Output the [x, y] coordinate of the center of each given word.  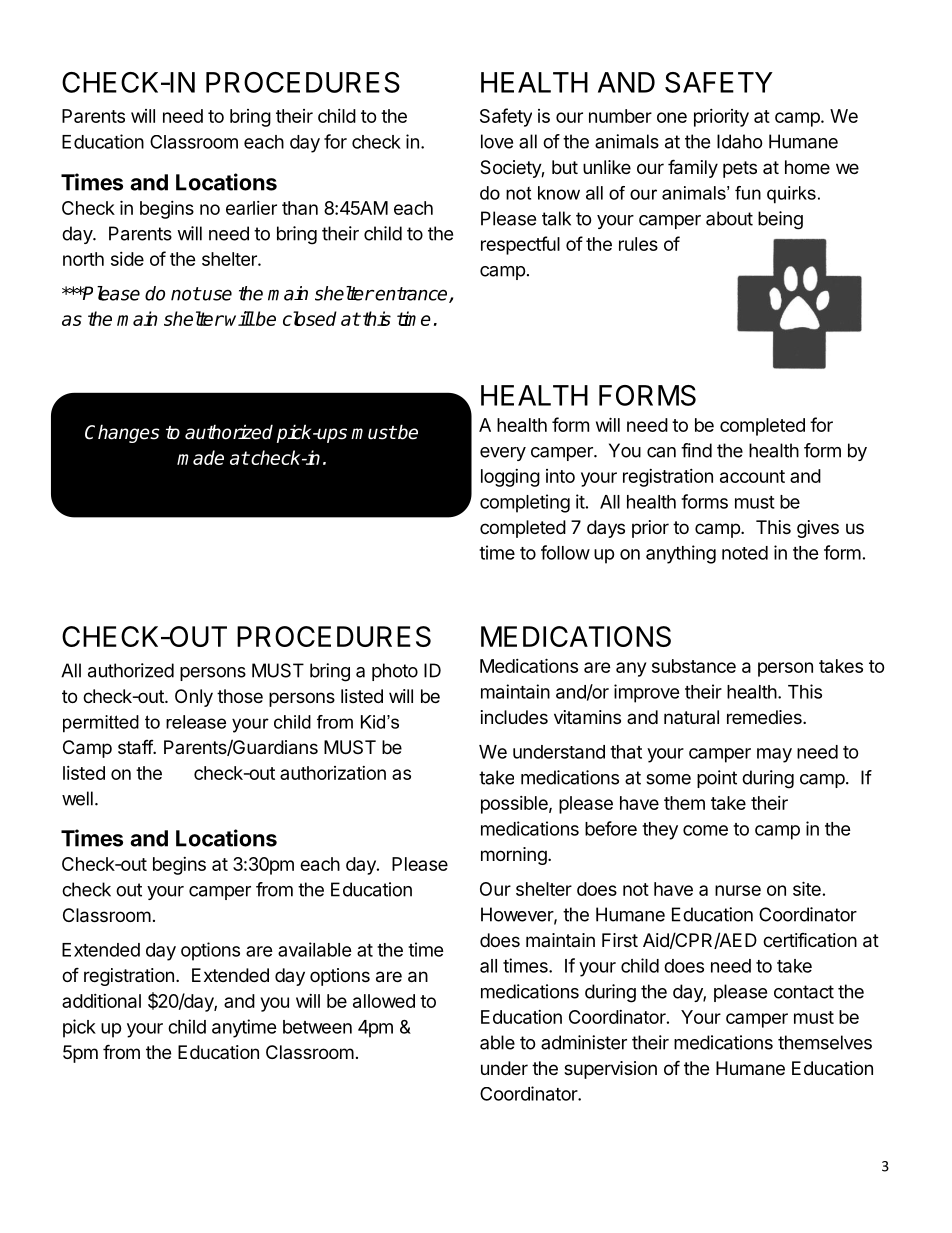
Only [194, 698]
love [497, 141]
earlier [251, 208]
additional [101, 1001]
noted [745, 553]
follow [565, 552]
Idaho [740, 141]
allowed [384, 1001]
